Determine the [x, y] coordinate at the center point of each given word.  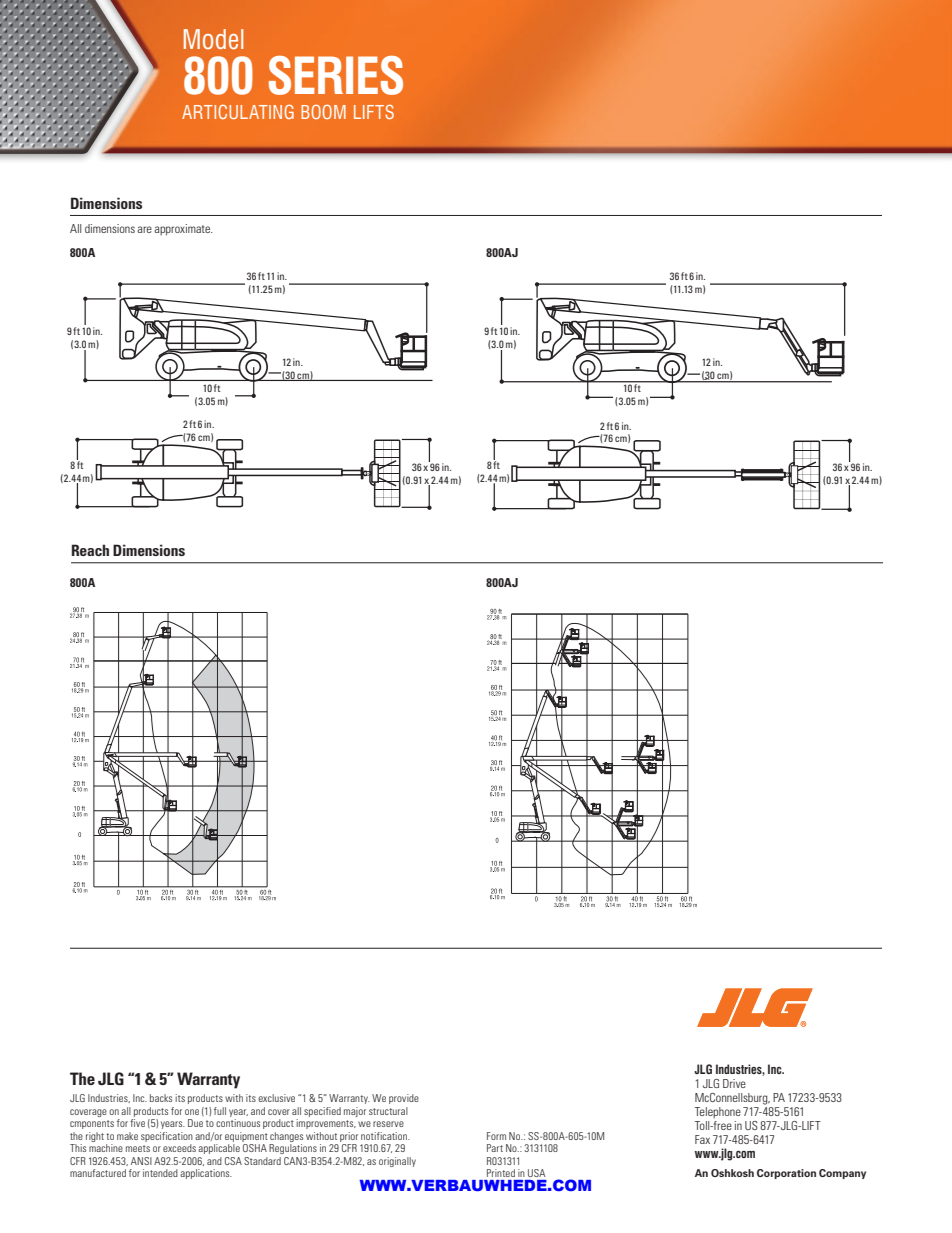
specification [167, 1137]
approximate [183, 230]
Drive [734, 1083]
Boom [323, 112]
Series [336, 75]
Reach [90, 550]
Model [213, 39]
